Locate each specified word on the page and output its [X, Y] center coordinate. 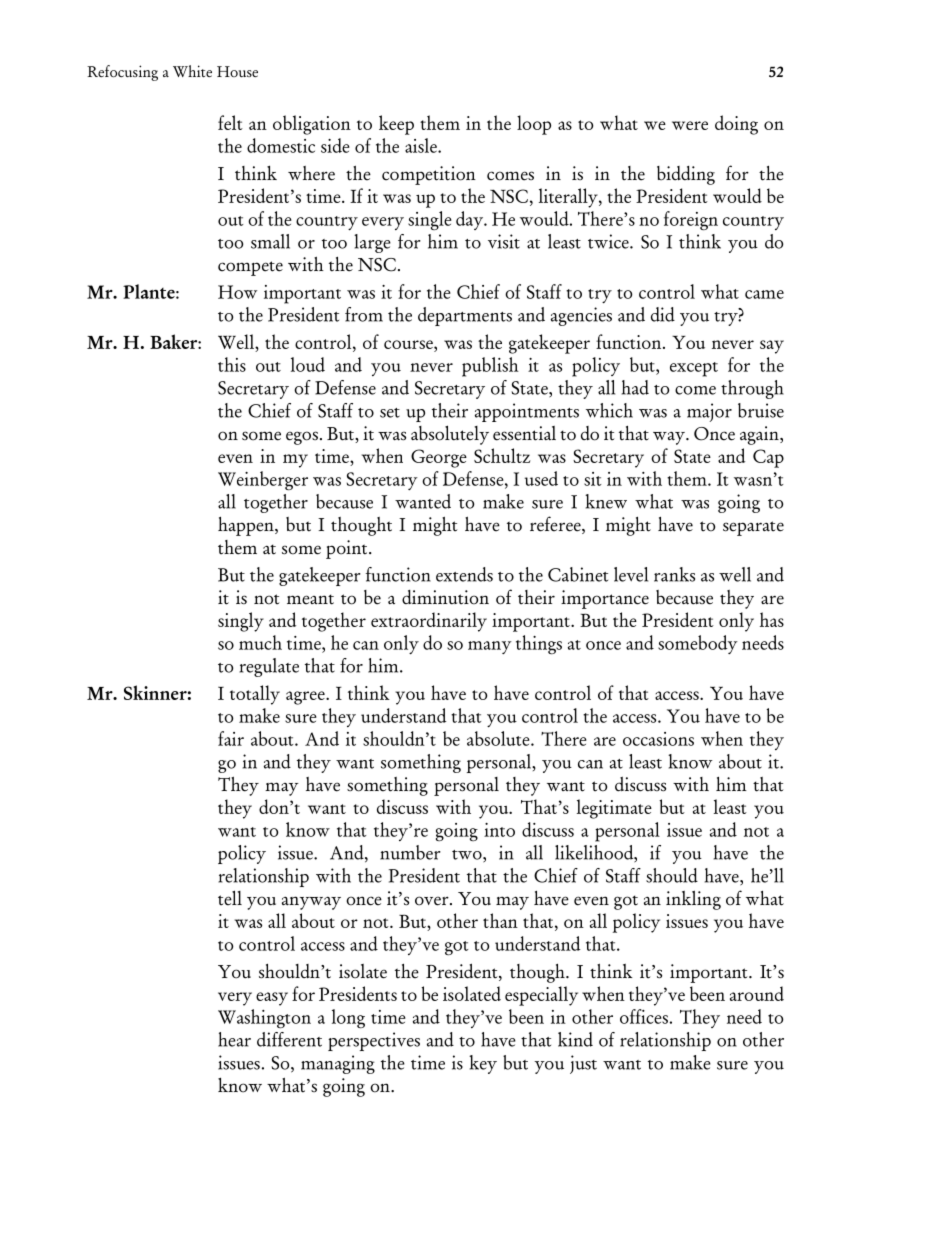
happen [247, 526]
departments [465, 316]
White [192, 71]
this [232, 364]
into [499, 830]
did [663, 314]
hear [234, 1039]
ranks [674, 574]
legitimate [614, 809]
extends [464, 574]
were [690, 125]
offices [644, 1016]
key [483, 1064]
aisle [422, 145]
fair [231, 738]
